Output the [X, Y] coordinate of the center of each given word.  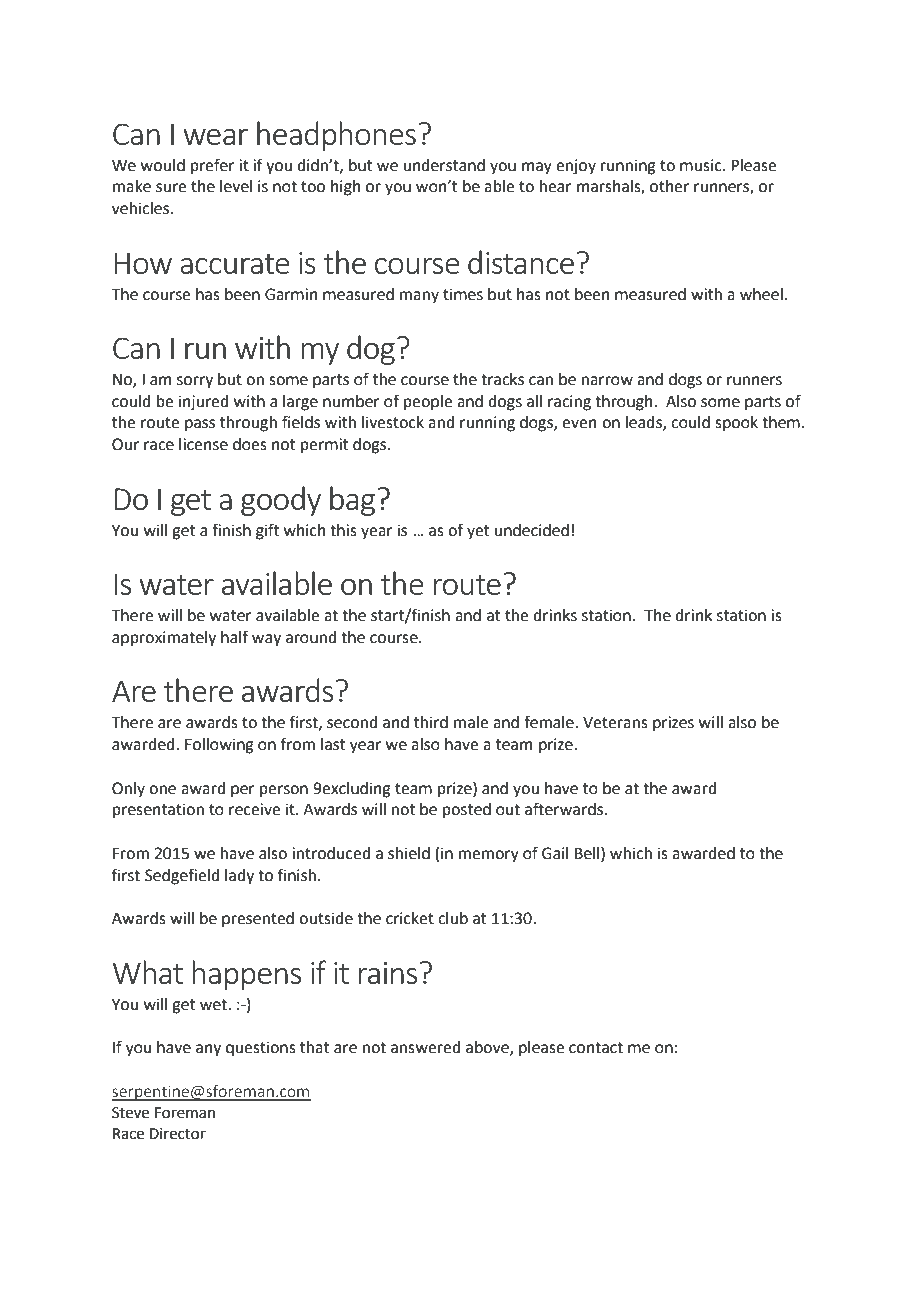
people [428, 403]
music [702, 165]
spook [736, 424]
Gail [555, 853]
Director [178, 1134]
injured [203, 403]
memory [489, 856]
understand [444, 165]
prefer [213, 166]
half [234, 637]
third [431, 722]
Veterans [615, 723]
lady [239, 877]
